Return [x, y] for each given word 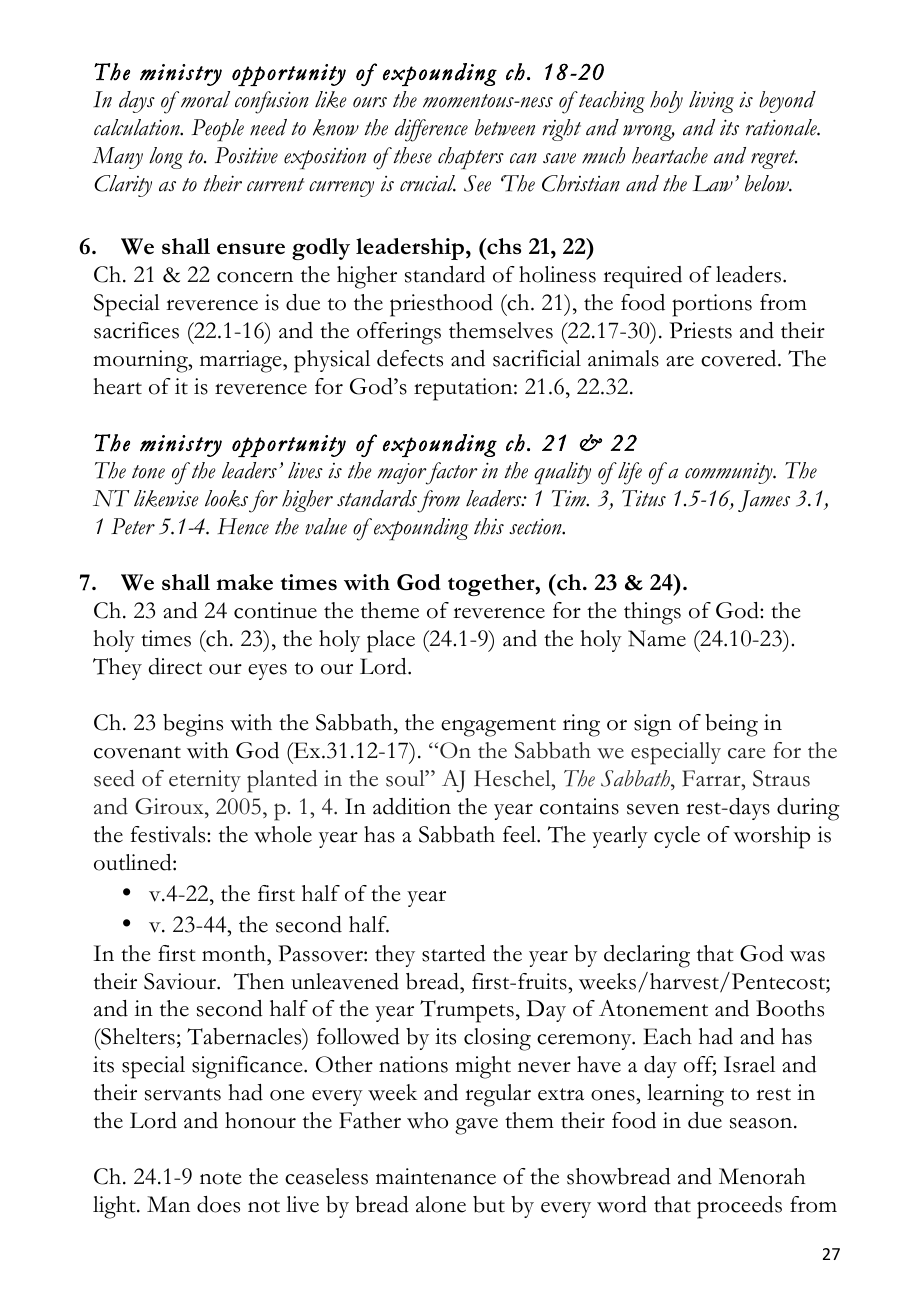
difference [431, 130]
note [220, 1178]
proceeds [739, 1207]
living [711, 102]
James [764, 501]
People [218, 130]
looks [226, 498]
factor [450, 473]
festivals [169, 834]
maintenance [436, 1176]
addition [412, 806]
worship [771, 837]
